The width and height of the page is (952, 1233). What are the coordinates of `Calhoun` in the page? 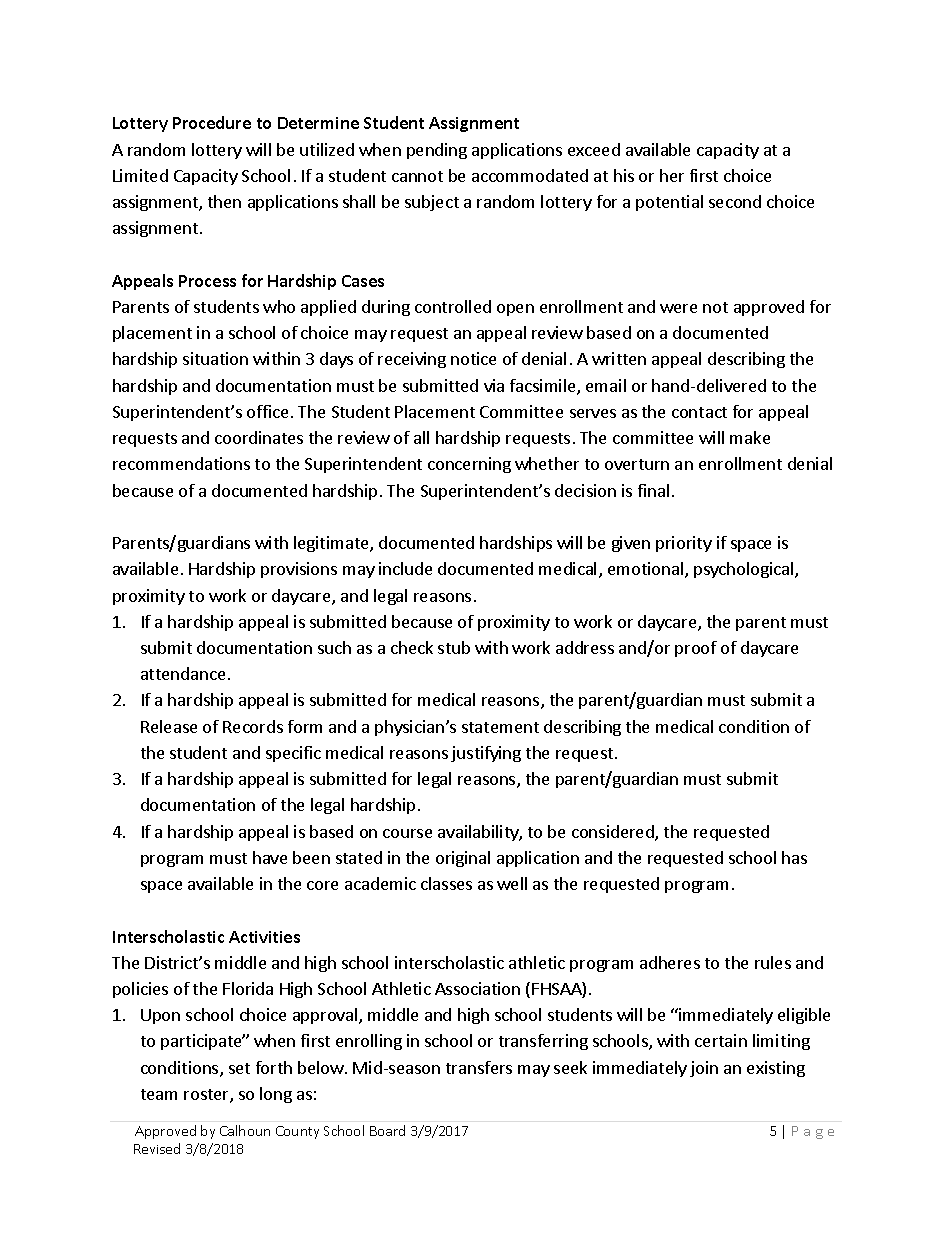 It's located at (245, 1130).
